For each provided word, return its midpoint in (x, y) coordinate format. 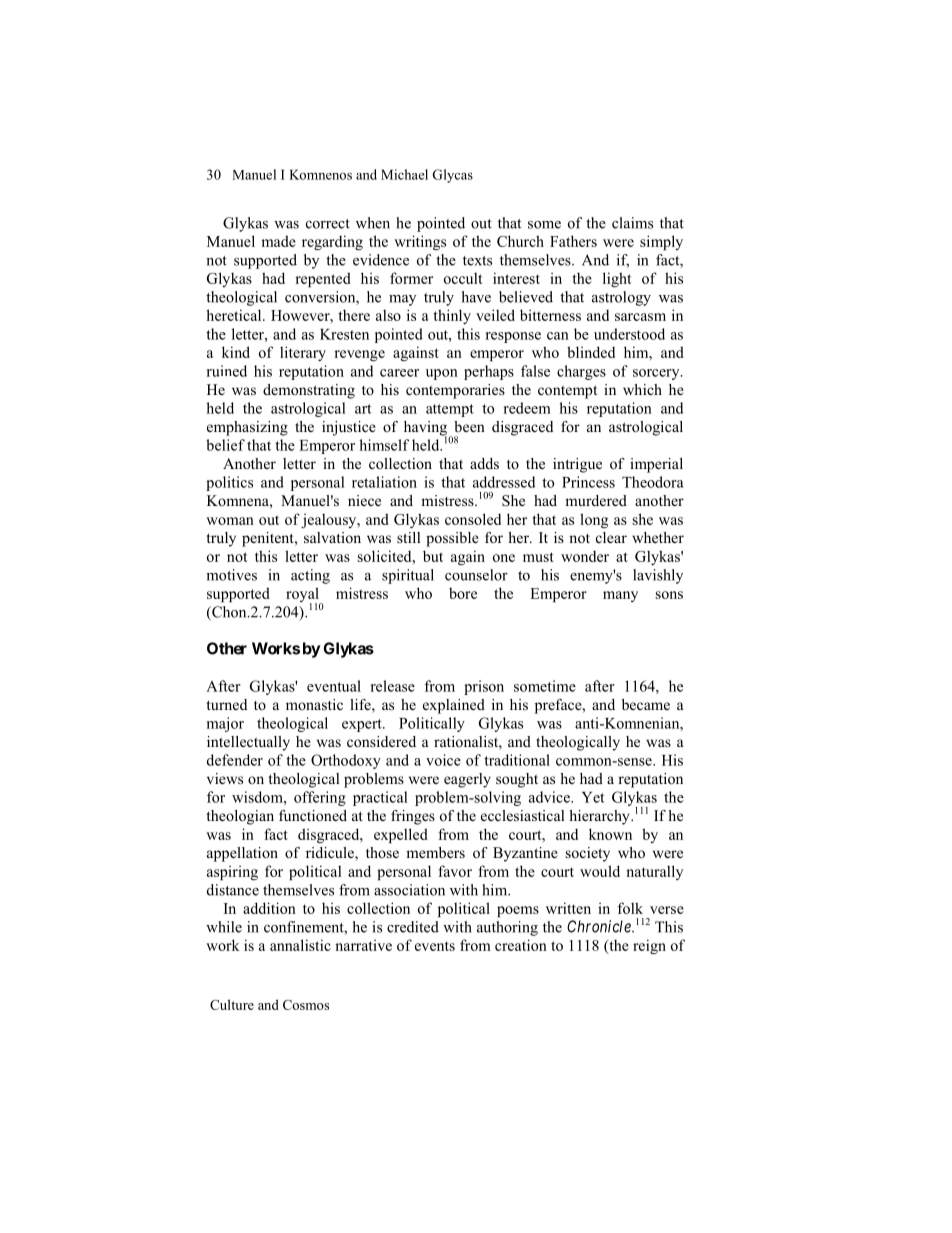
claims (632, 223)
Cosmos (306, 1005)
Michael (404, 174)
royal (303, 596)
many (620, 596)
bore (463, 593)
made (278, 241)
